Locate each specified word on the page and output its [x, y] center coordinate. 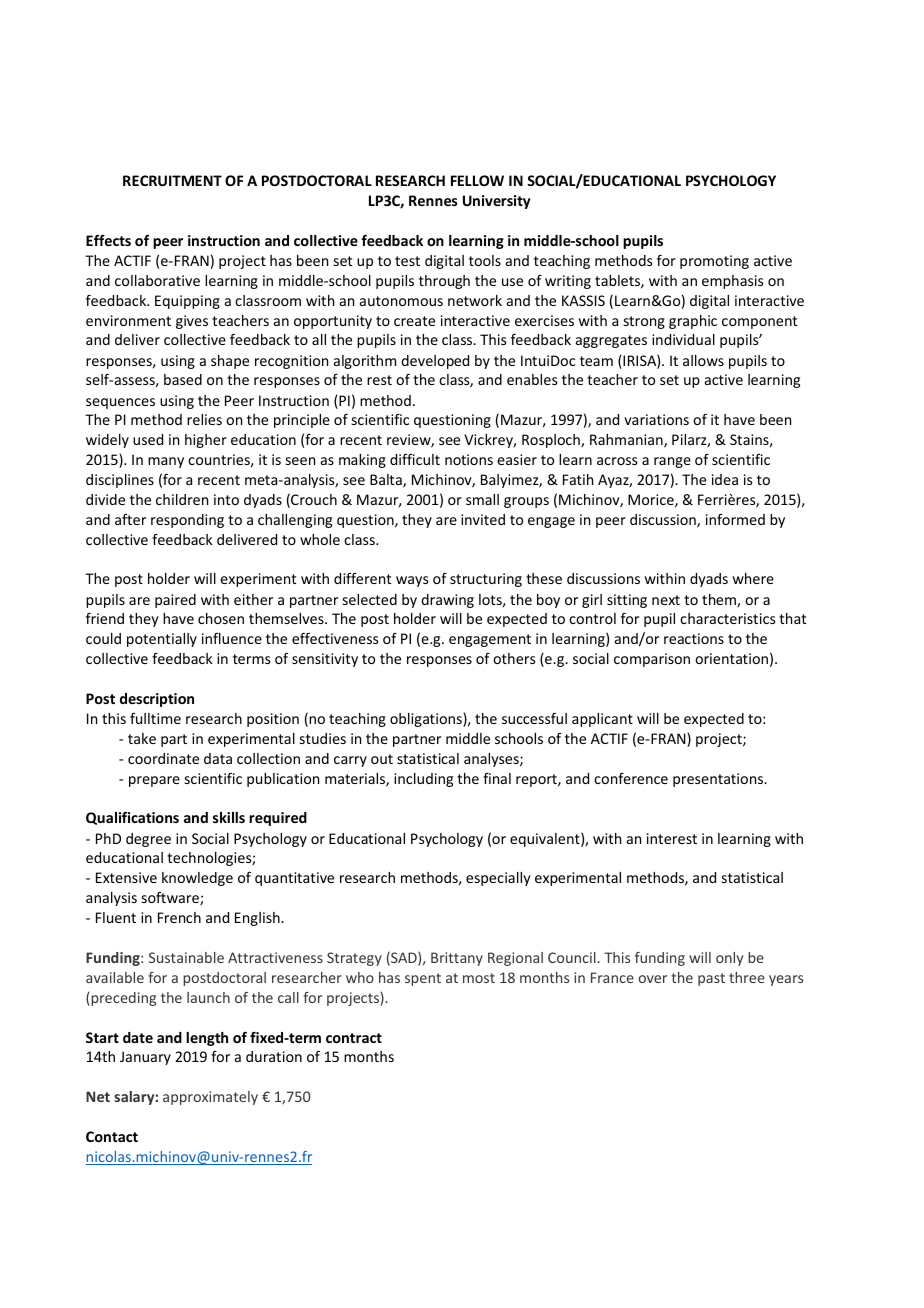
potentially [162, 640]
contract [354, 1038]
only [729, 959]
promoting [714, 262]
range [672, 462]
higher [206, 441]
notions [469, 459]
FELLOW [477, 180]
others [514, 658]
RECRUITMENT [172, 180]
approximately [210, 1098]
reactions [694, 638]
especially [498, 879]
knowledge [197, 879]
